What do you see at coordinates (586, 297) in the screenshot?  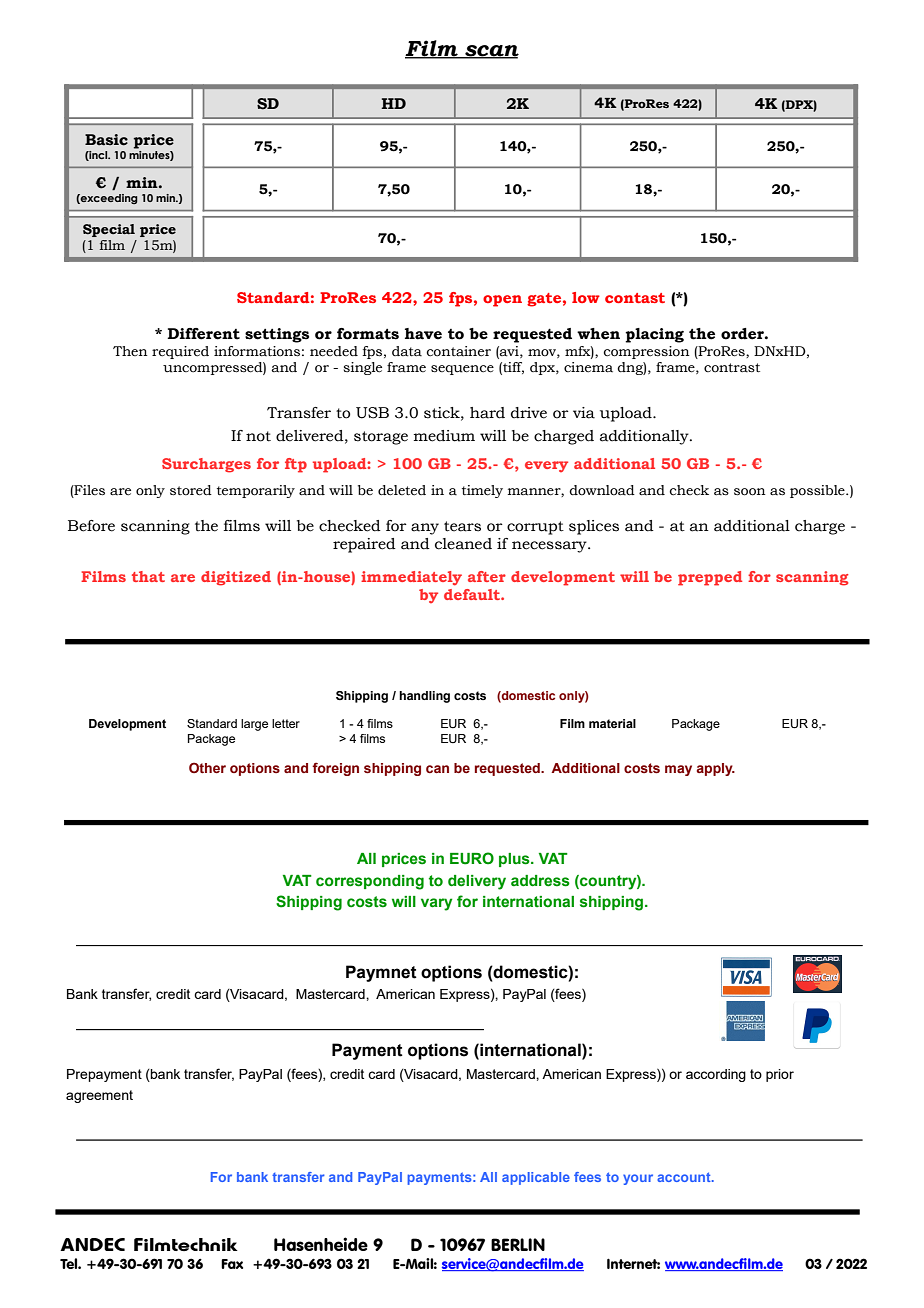 I see `low` at bounding box center [586, 297].
